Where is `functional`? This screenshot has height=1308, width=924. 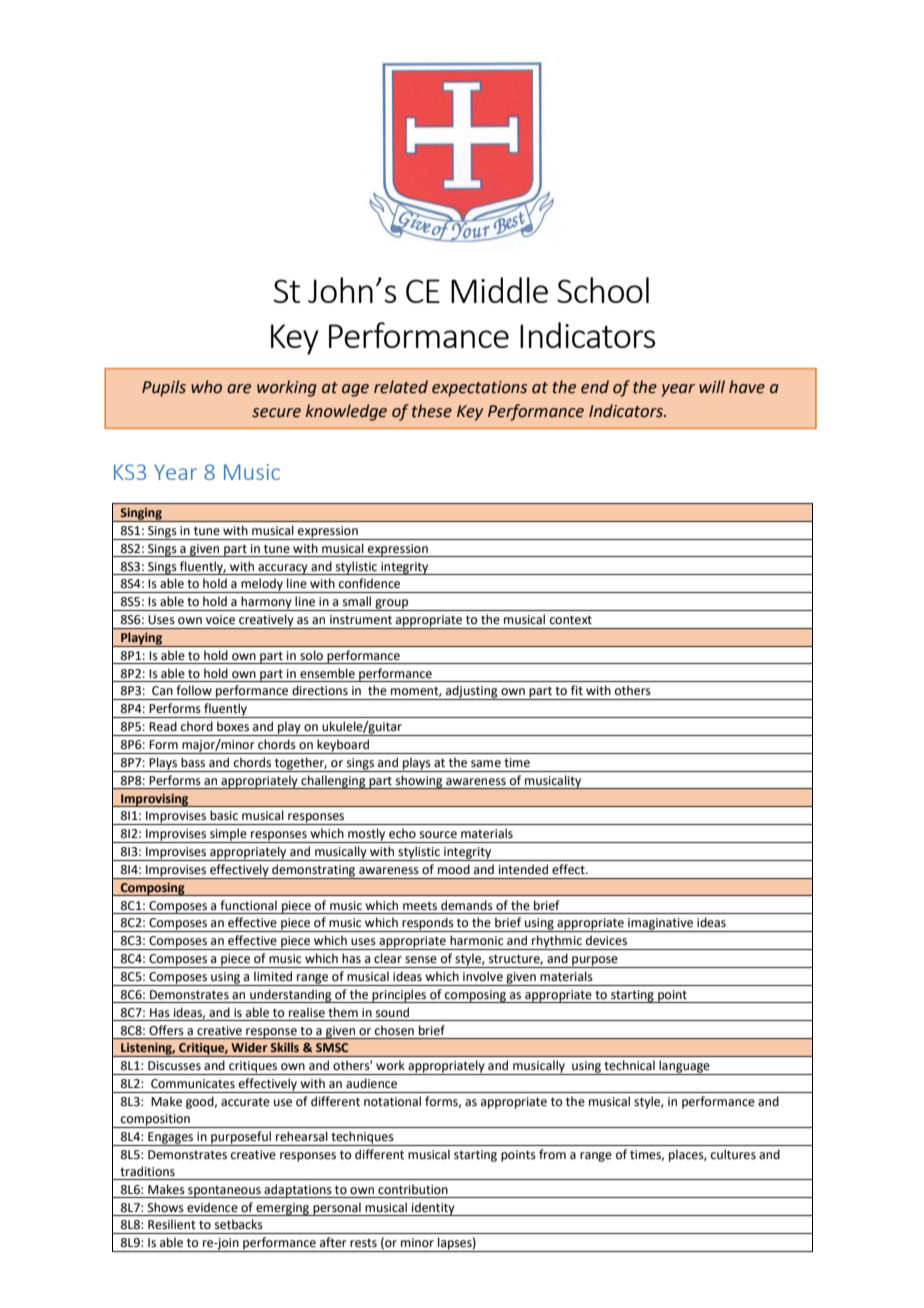
functional is located at coordinates (248, 905).
